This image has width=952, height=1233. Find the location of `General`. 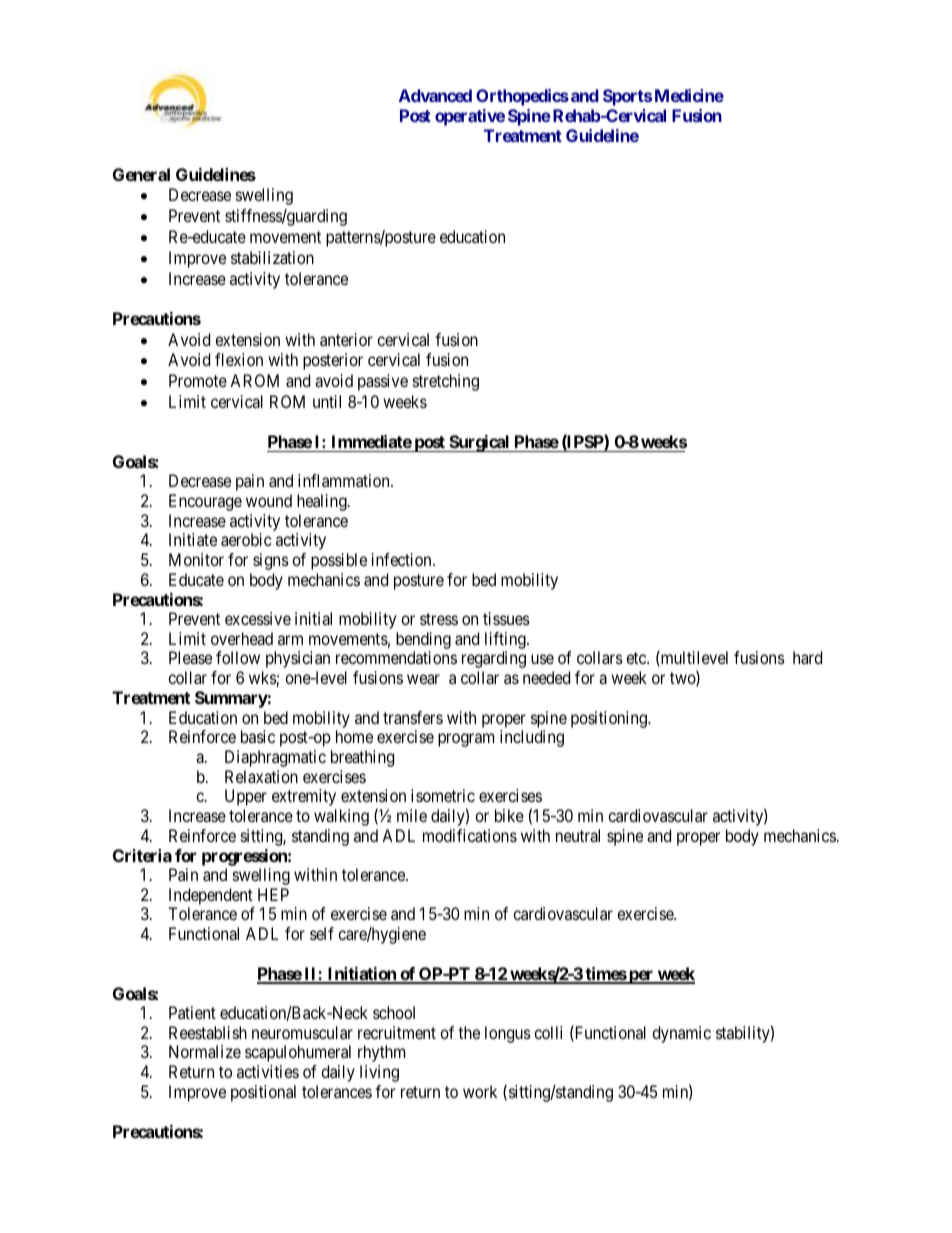

General is located at coordinates (141, 174).
